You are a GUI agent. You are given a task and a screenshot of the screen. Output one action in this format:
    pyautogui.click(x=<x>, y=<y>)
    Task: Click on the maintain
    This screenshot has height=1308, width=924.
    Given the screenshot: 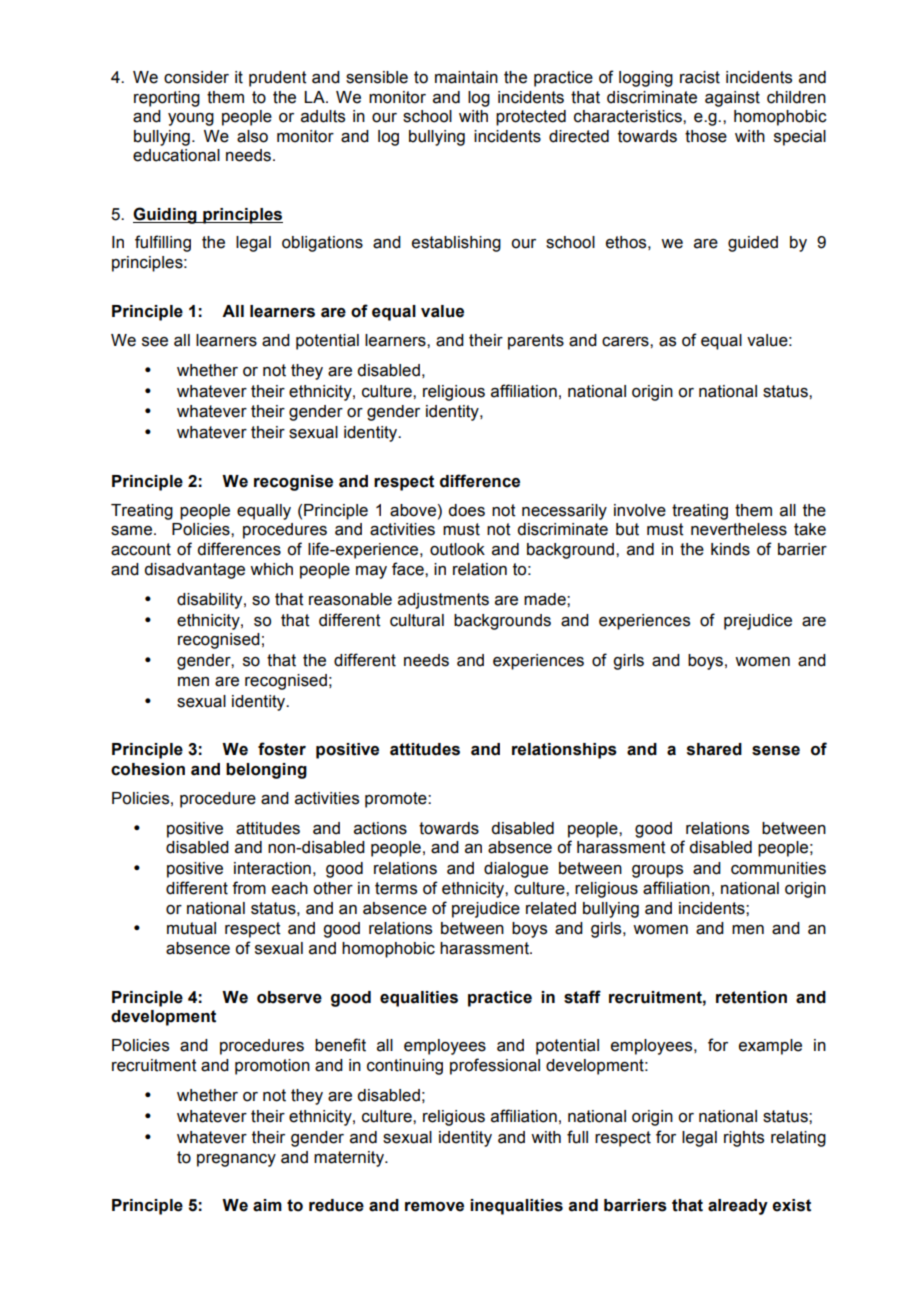 What is the action you would take?
    pyautogui.click(x=466, y=77)
